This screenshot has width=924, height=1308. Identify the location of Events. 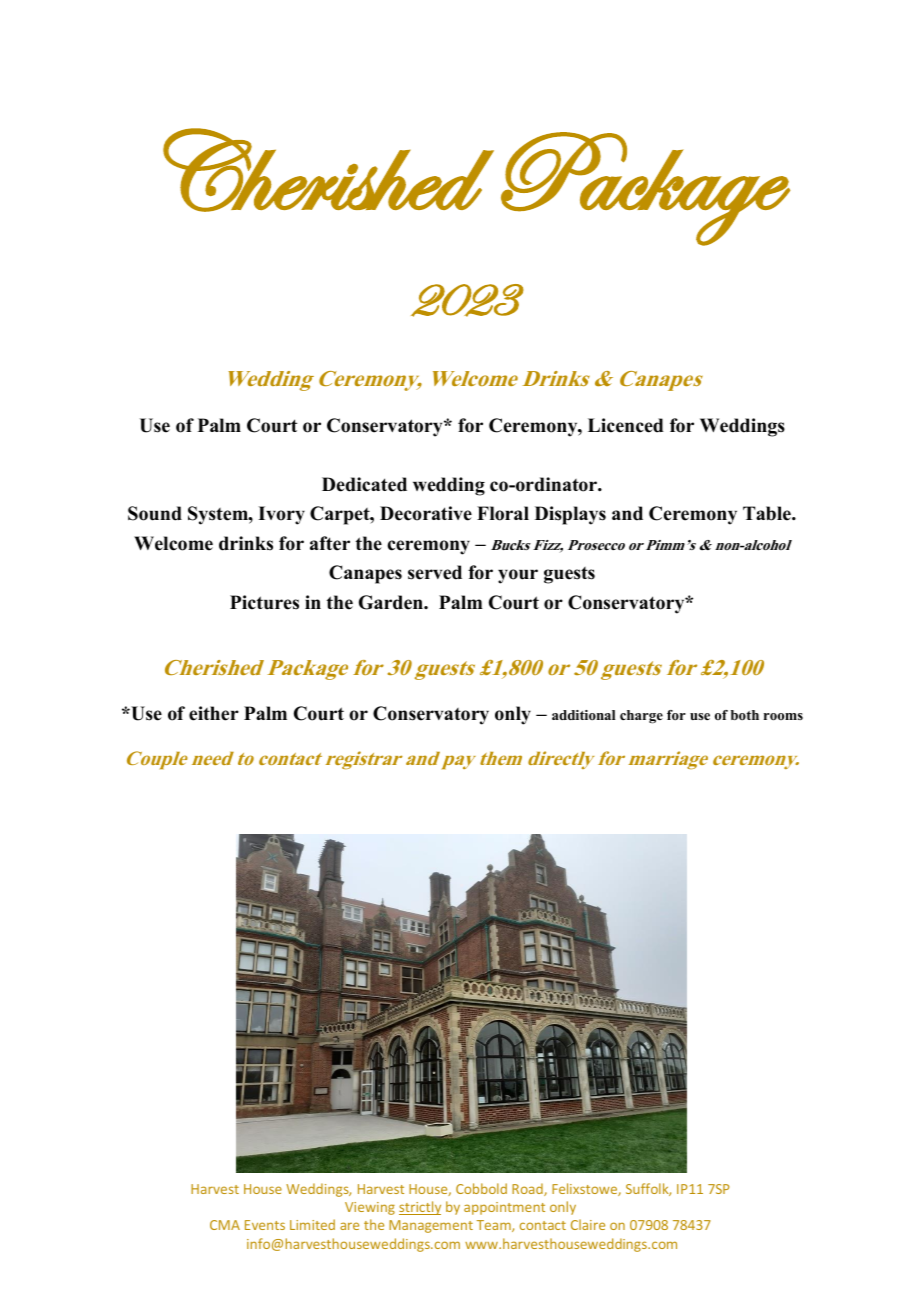
(265, 1225).
